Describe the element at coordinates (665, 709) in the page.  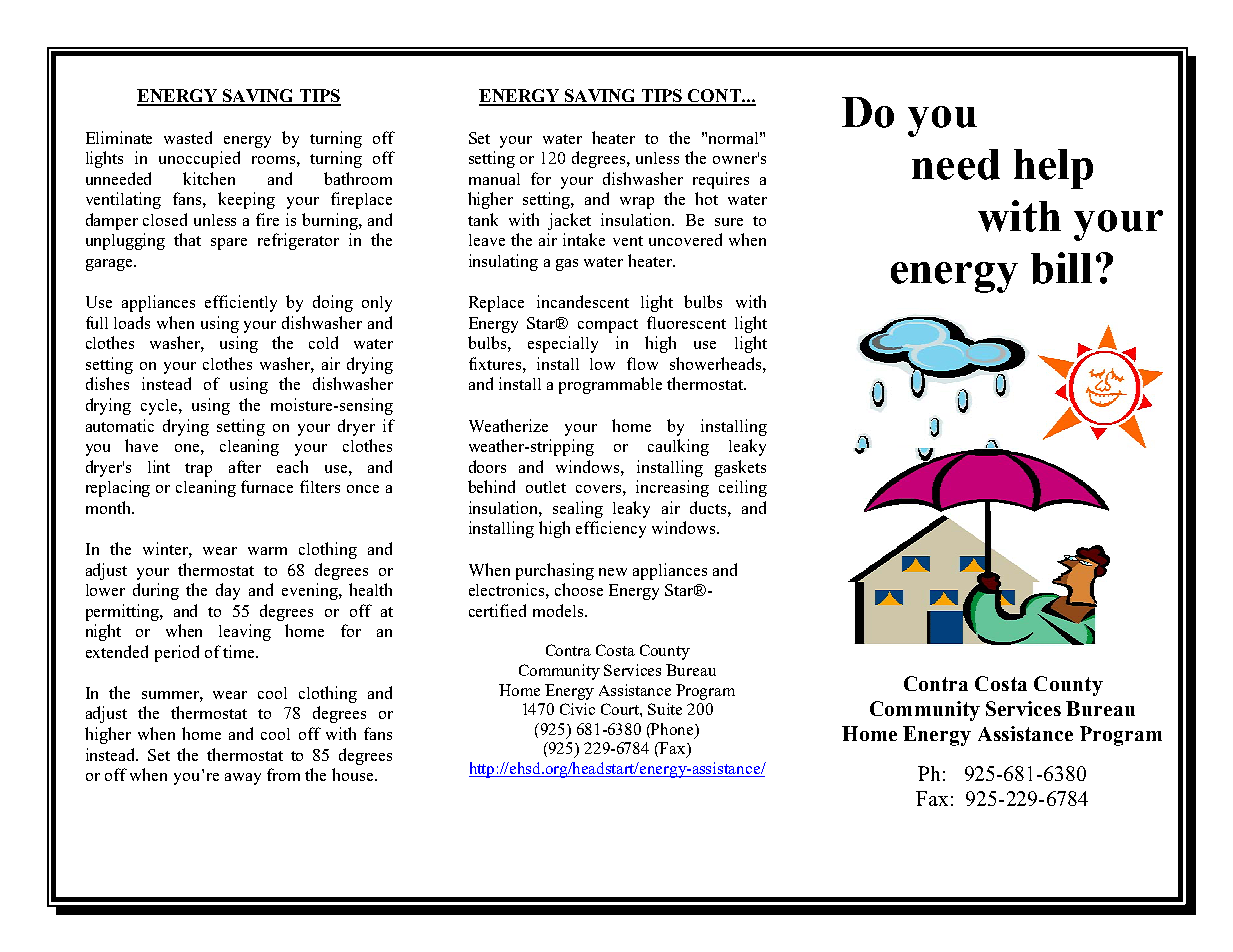
I see `Suite` at that location.
